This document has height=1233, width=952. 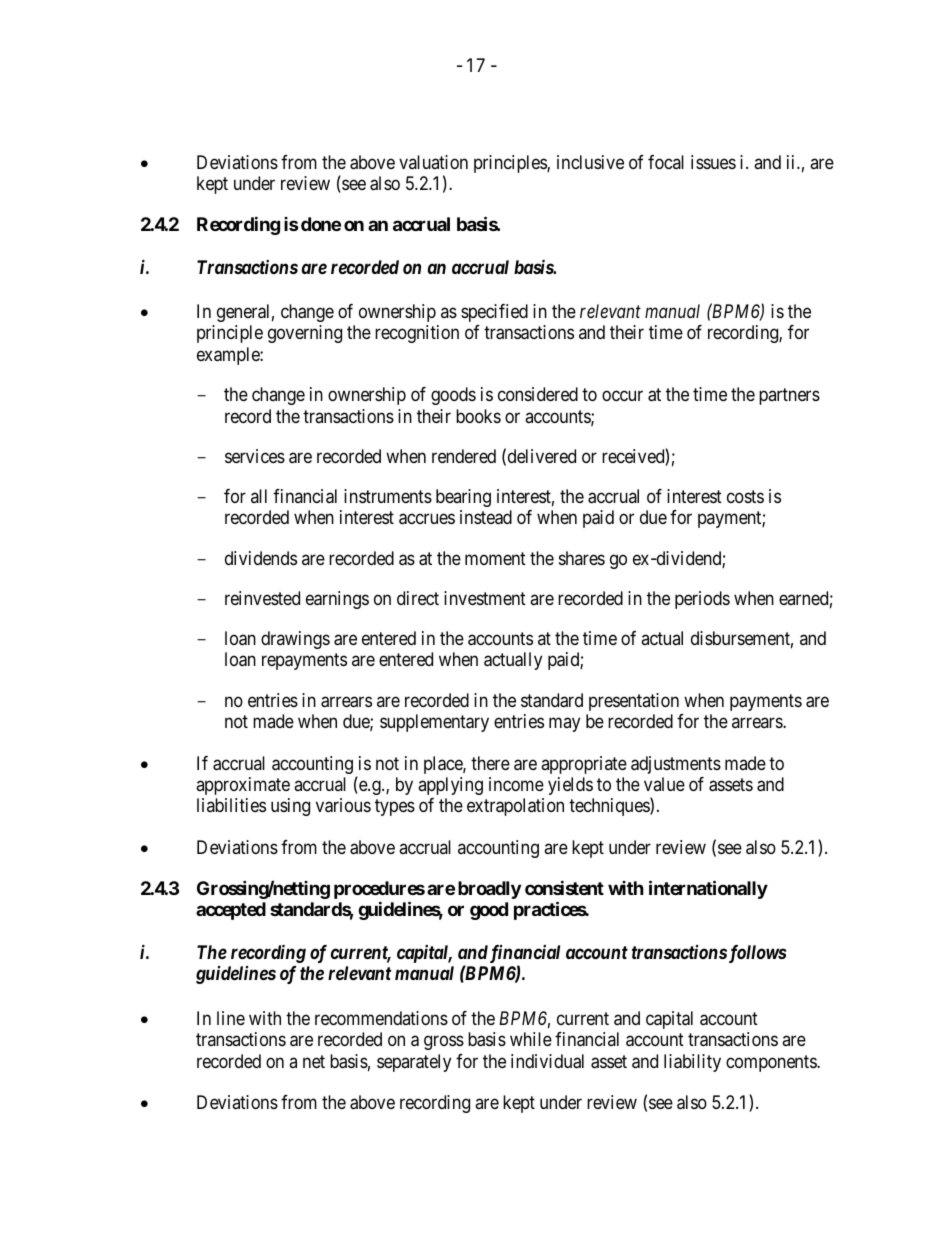 What do you see at coordinates (692, 1063) in the document?
I see `liability` at bounding box center [692, 1063].
